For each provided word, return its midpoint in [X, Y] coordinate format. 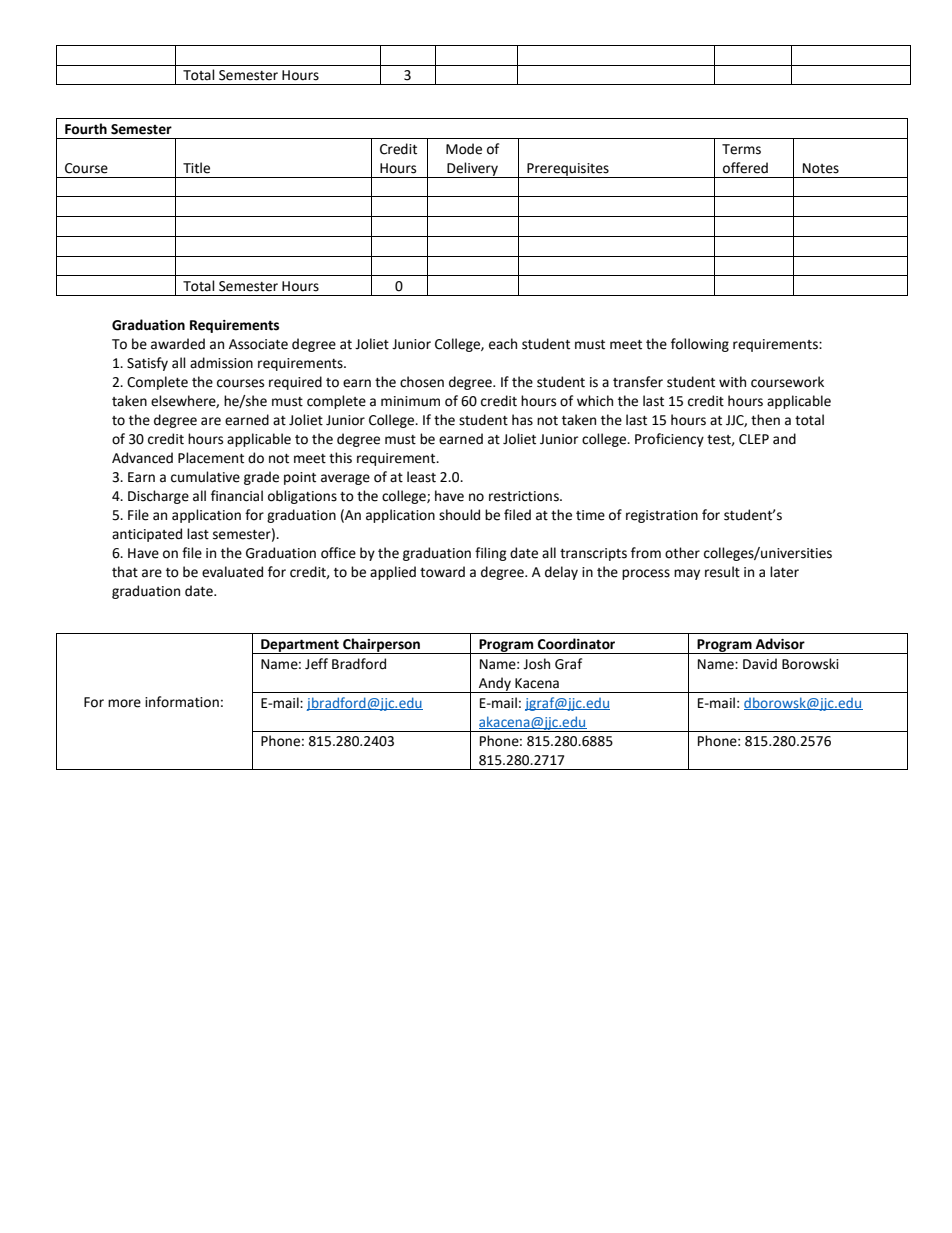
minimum [410, 401]
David [760, 664]
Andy [495, 685]
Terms [741, 149]
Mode [464, 149]
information [182, 702]
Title [196, 168]
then [765, 420]
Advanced [142, 458]
